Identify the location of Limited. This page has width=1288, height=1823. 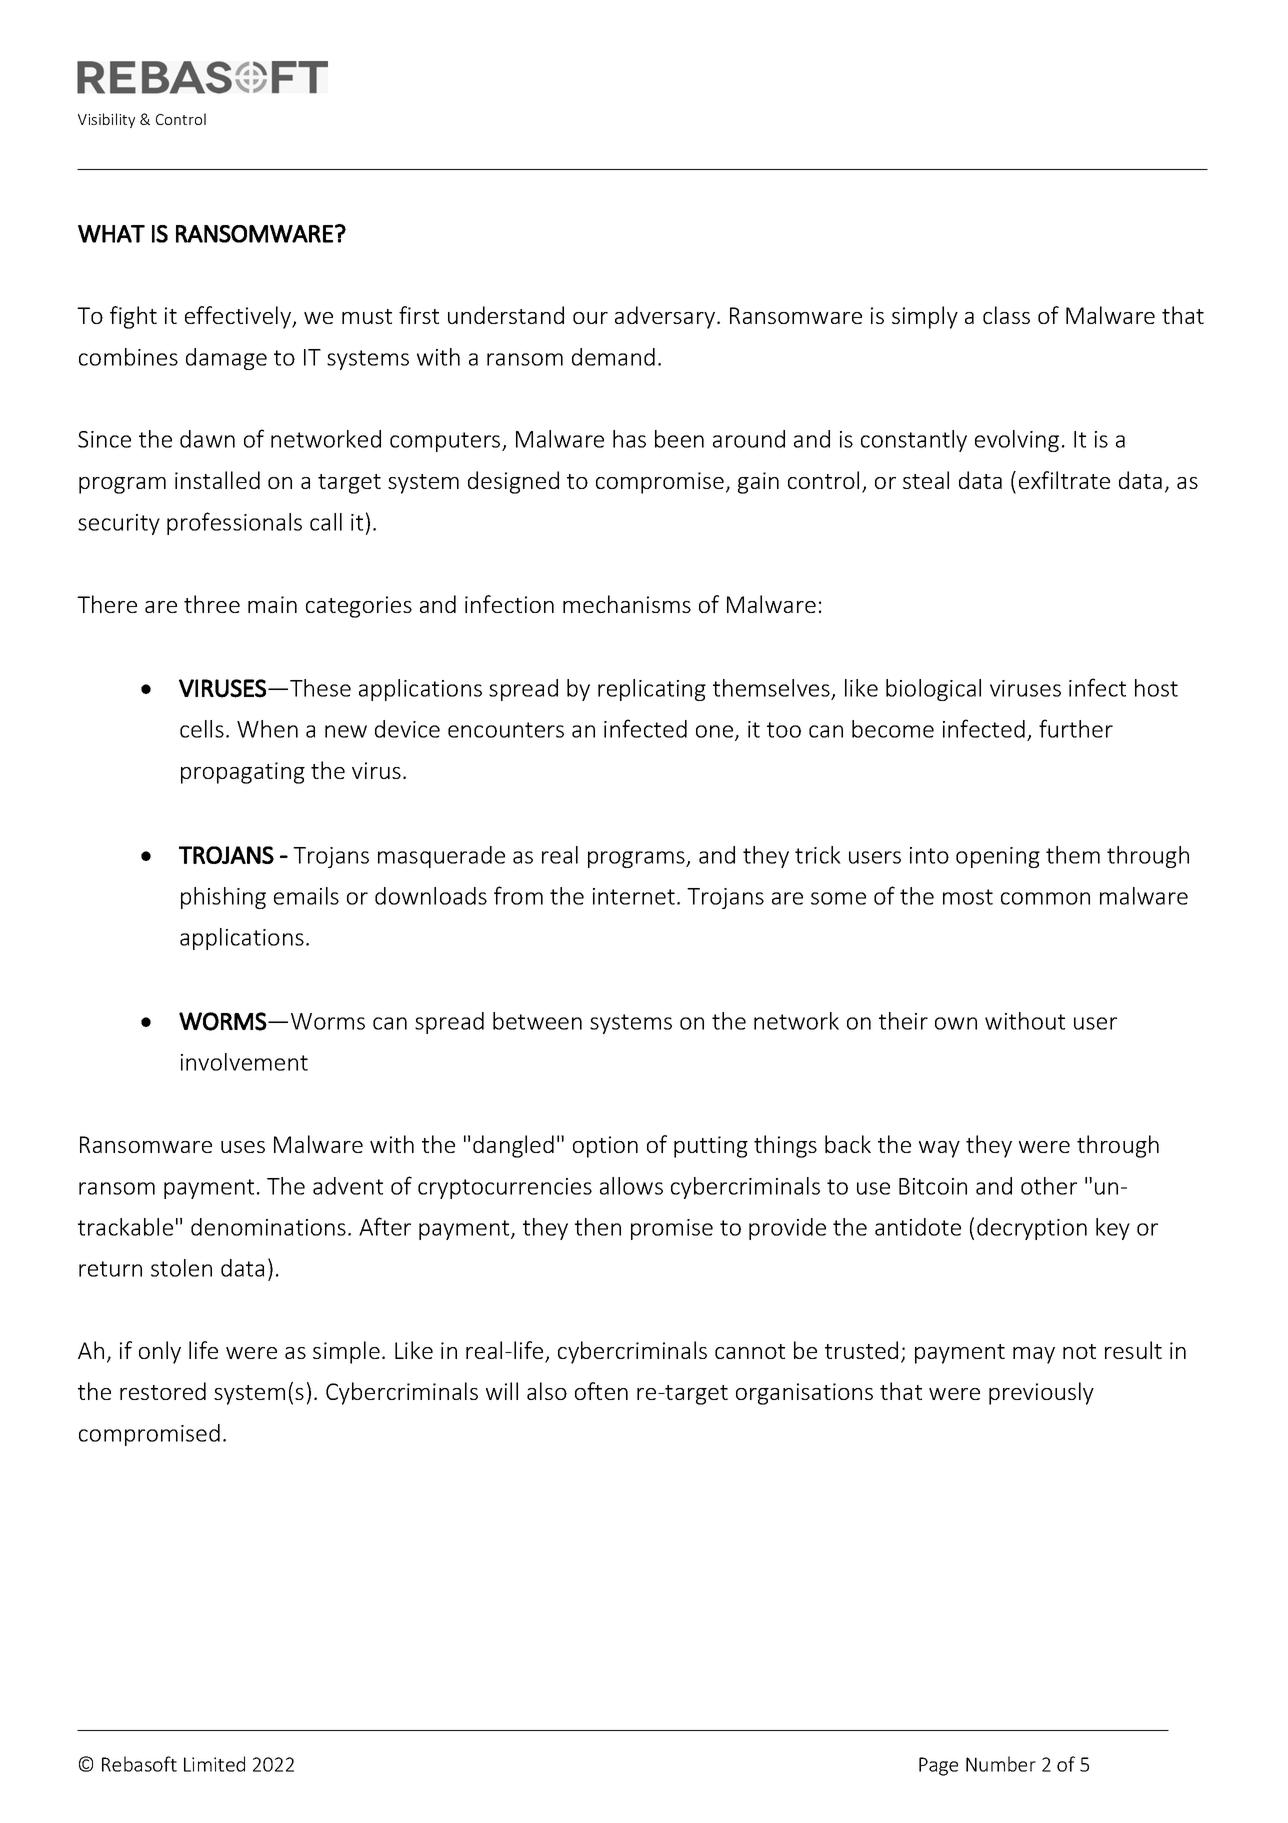
(214, 1764).
